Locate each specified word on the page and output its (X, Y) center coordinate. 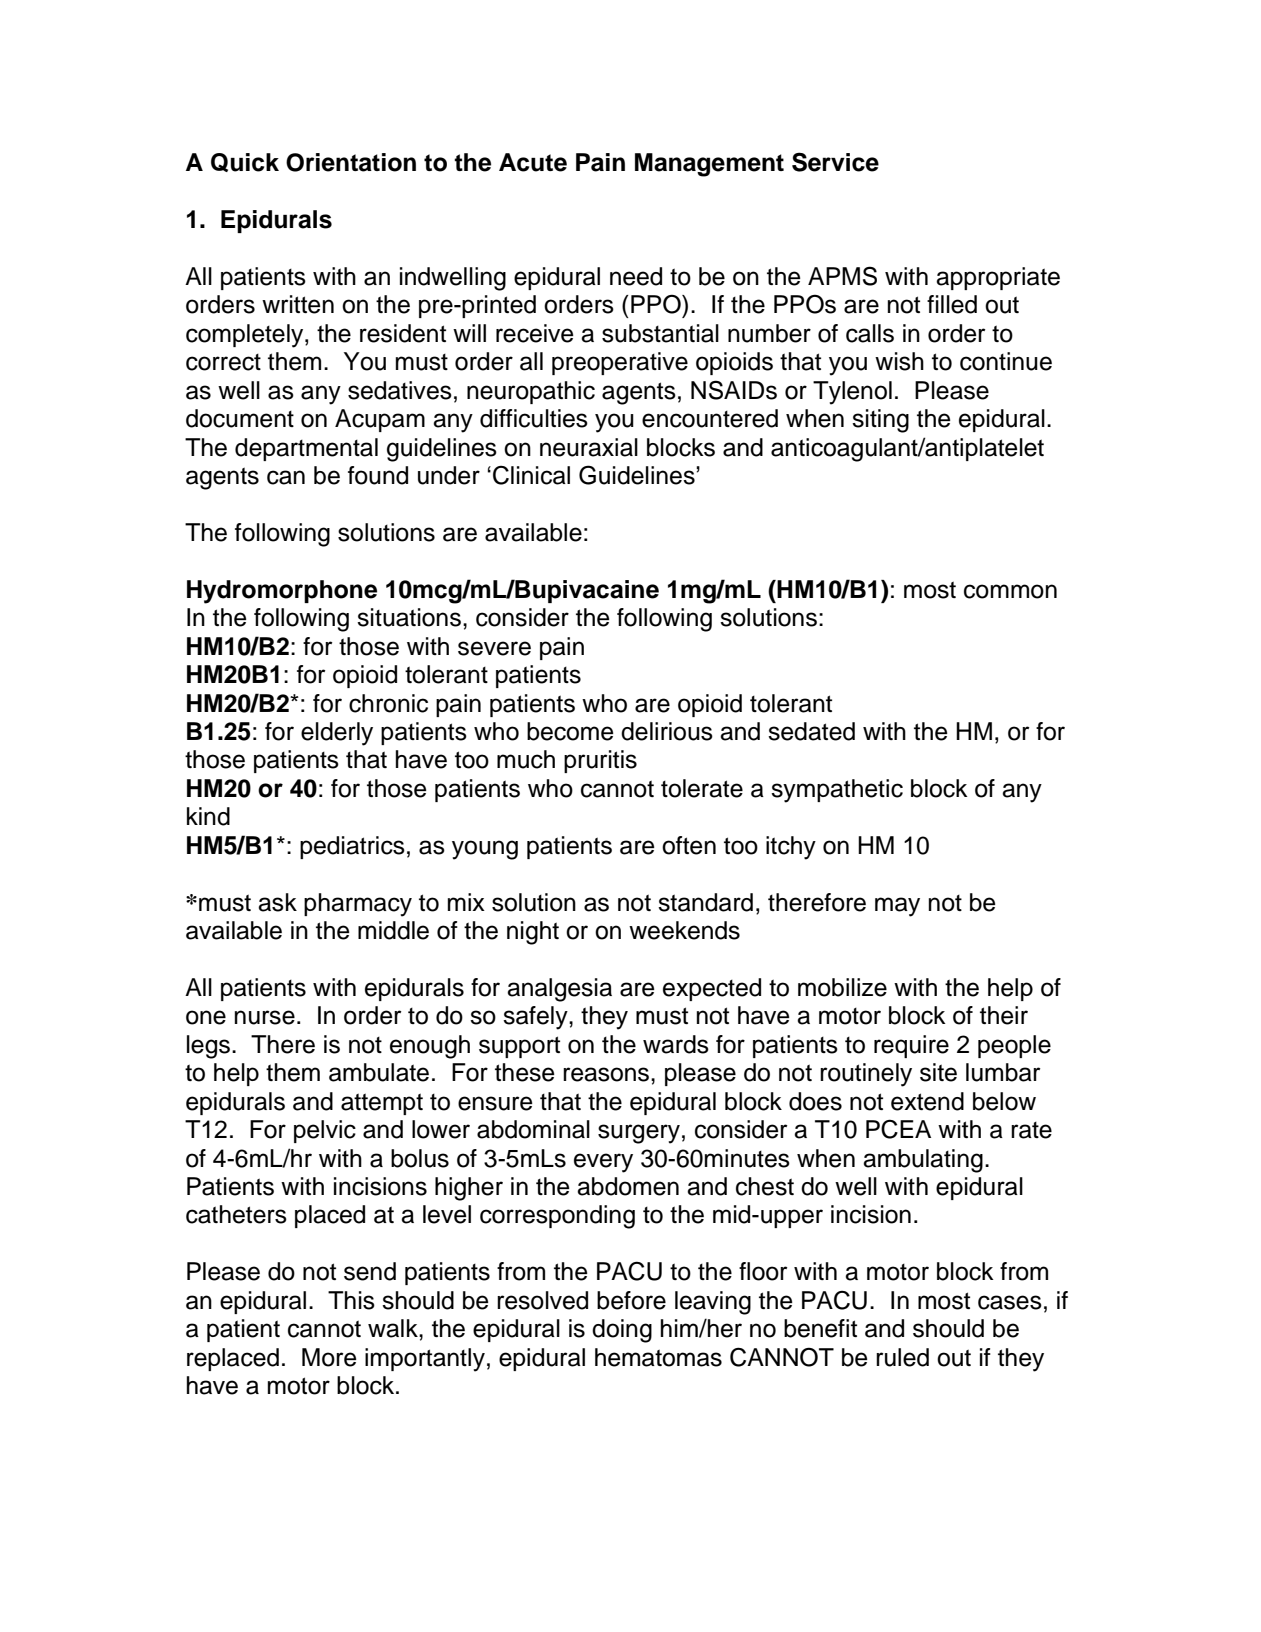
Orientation (351, 162)
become (570, 731)
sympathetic (837, 791)
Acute (533, 162)
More (329, 1357)
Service (835, 162)
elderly (337, 734)
